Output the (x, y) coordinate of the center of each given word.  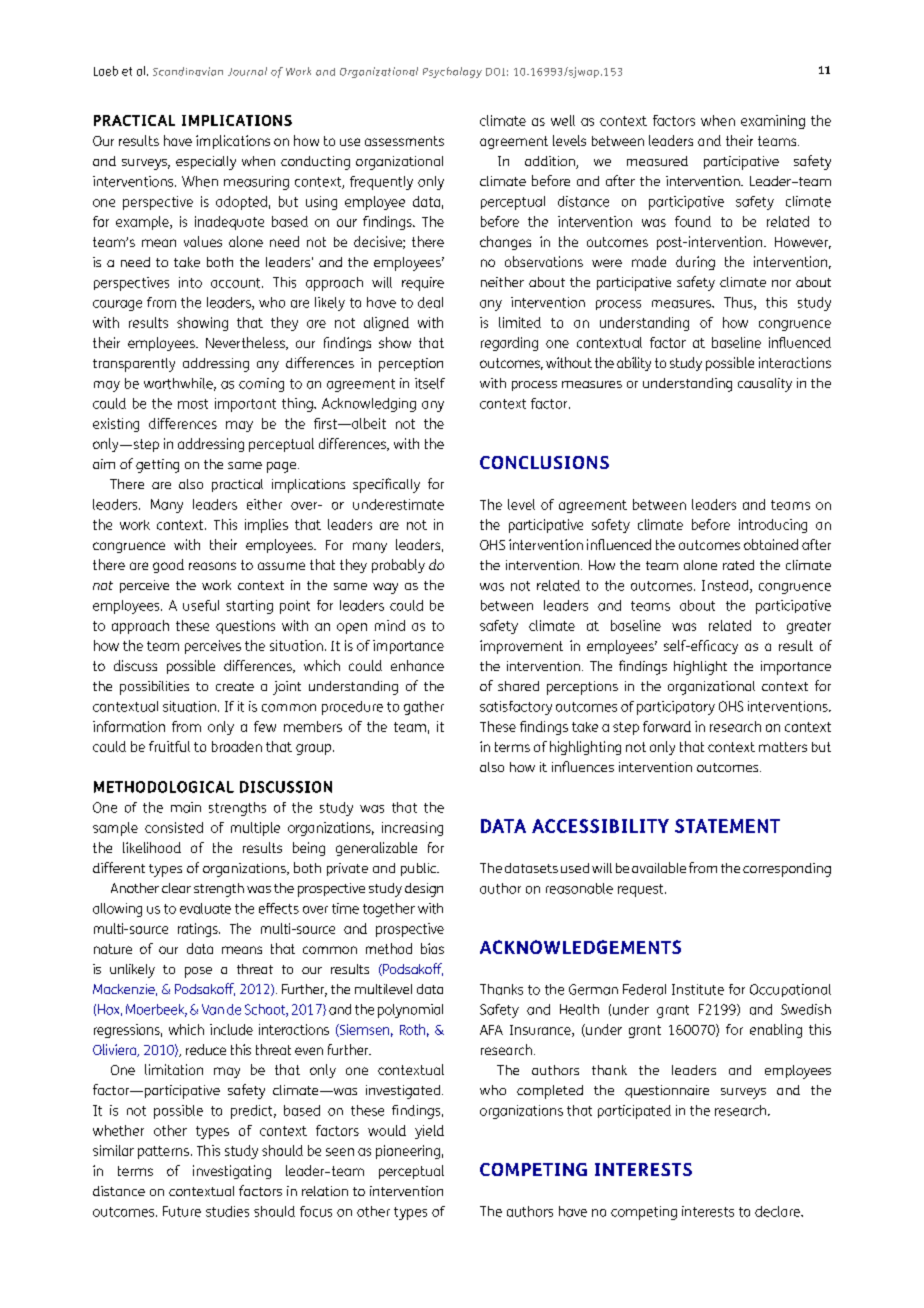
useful (201, 605)
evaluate (205, 908)
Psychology (452, 72)
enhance (417, 665)
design (424, 890)
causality (765, 385)
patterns (163, 1152)
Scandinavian (188, 71)
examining (773, 122)
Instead (726, 586)
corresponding (787, 870)
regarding (509, 344)
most (193, 404)
